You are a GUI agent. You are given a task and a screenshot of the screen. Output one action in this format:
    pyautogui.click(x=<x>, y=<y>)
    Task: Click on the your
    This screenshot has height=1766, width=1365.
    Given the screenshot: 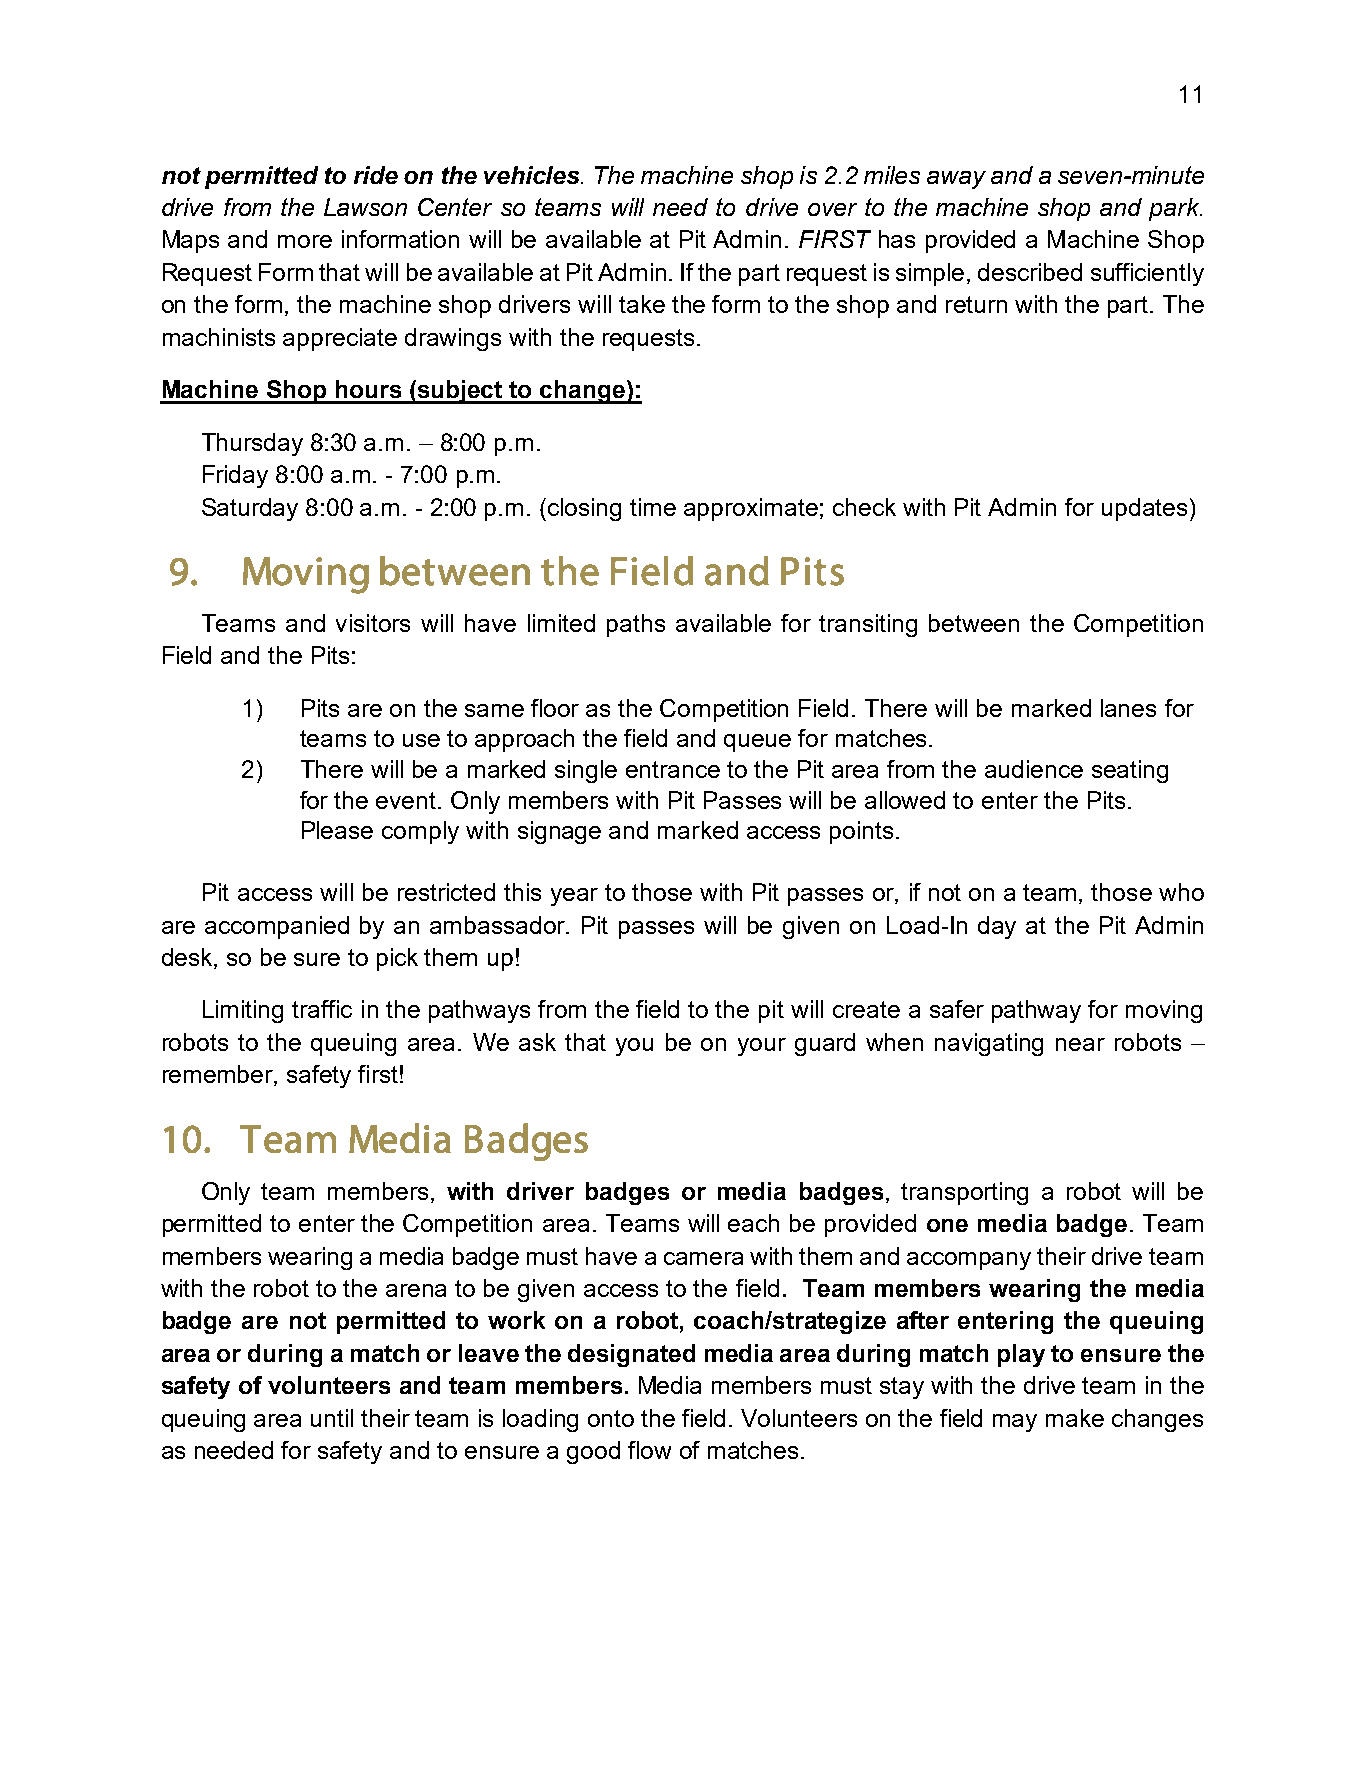 What is the action you would take?
    pyautogui.click(x=762, y=1047)
